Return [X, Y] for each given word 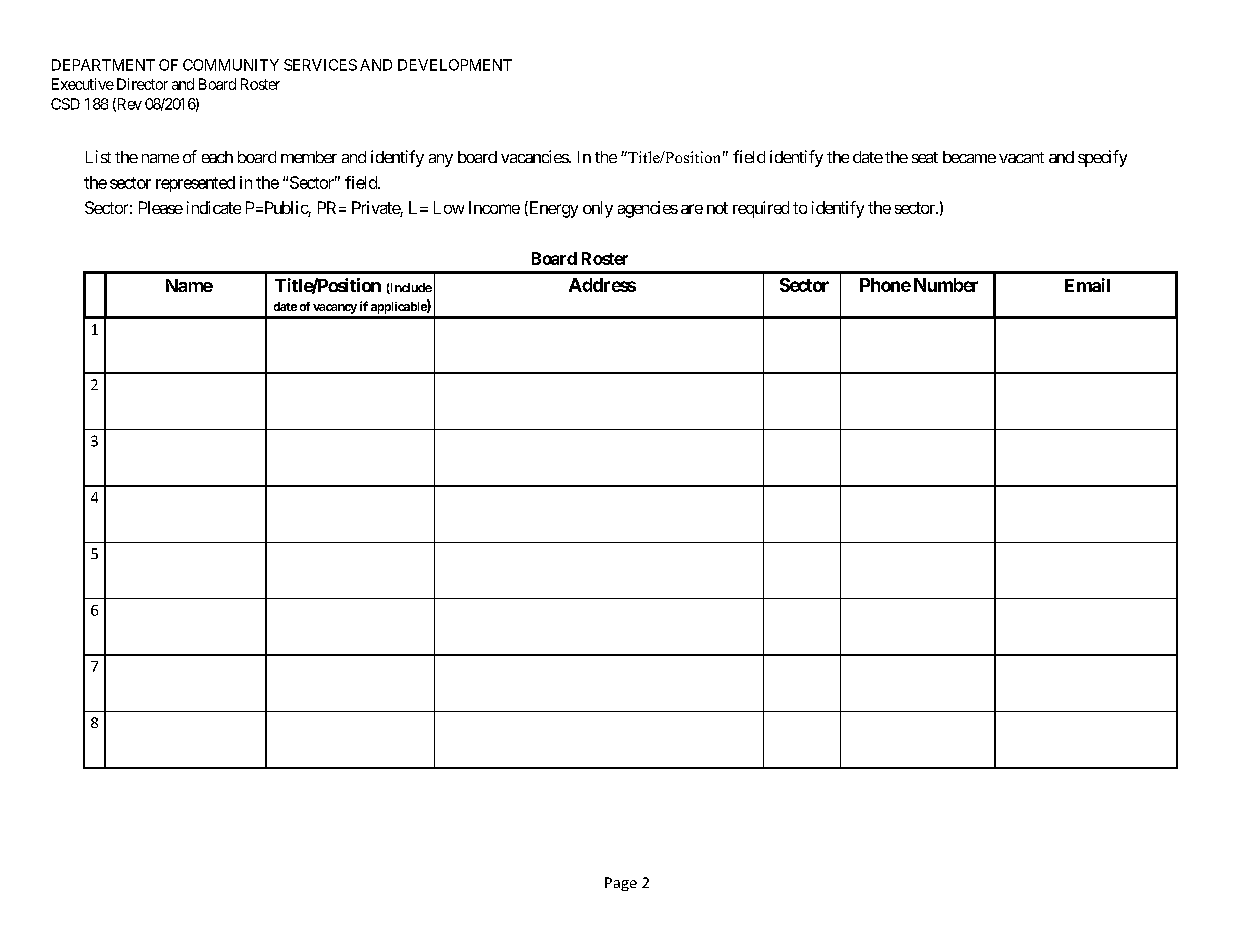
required [761, 209]
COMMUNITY [231, 65]
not [717, 208]
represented [195, 184]
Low [449, 207]
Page [621, 884]
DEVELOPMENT [455, 65]
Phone [885, 285]
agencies [648, 209]
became [969, 157]
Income [494, 207]
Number [946, 285]
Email [1087, 285]
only [598, 209]
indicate [214, 207]
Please [161, 207]
